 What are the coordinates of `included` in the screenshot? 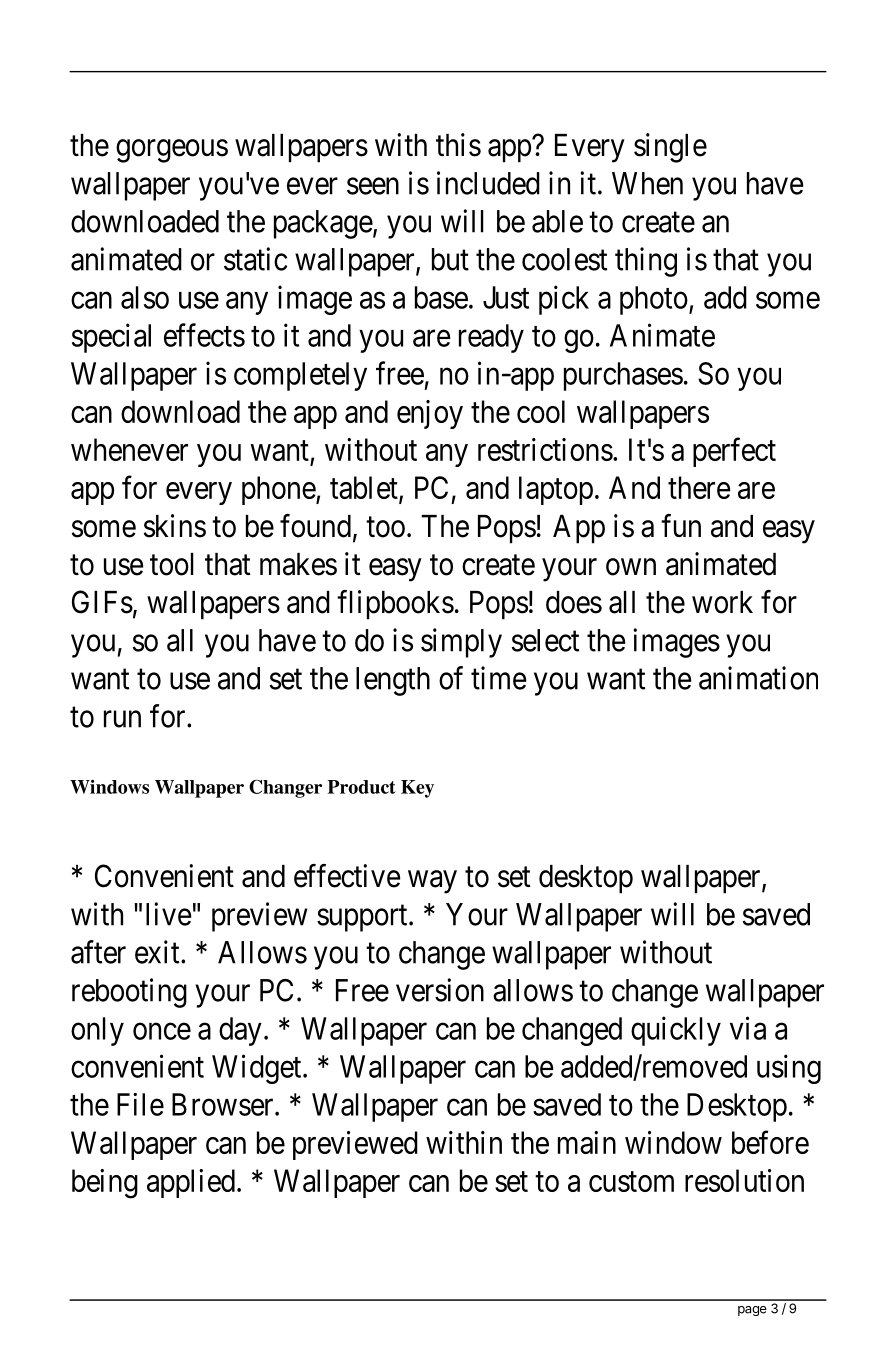 It's located at (488, 183).
